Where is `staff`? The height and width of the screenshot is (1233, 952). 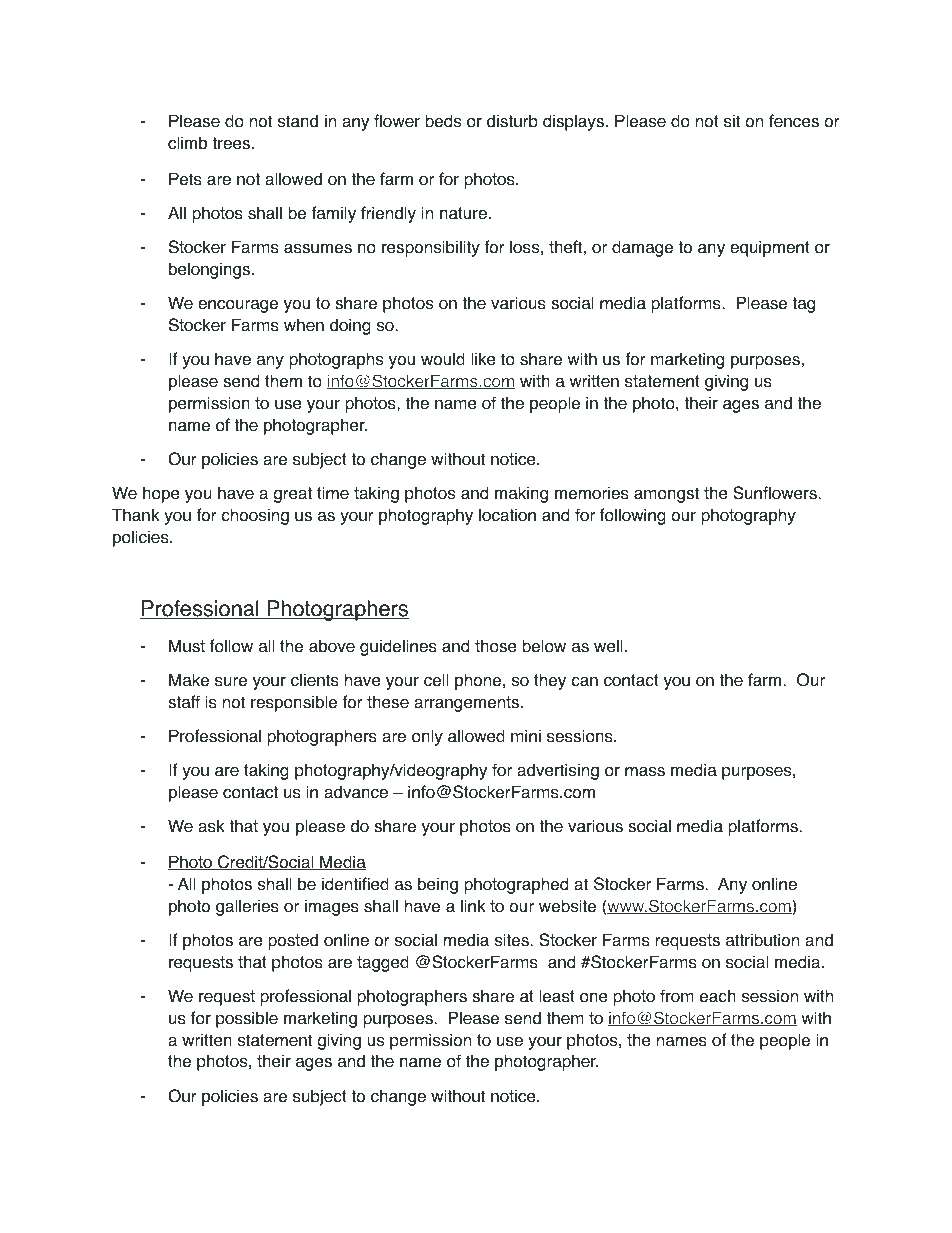 staff is located at coordinates (184, 702).
